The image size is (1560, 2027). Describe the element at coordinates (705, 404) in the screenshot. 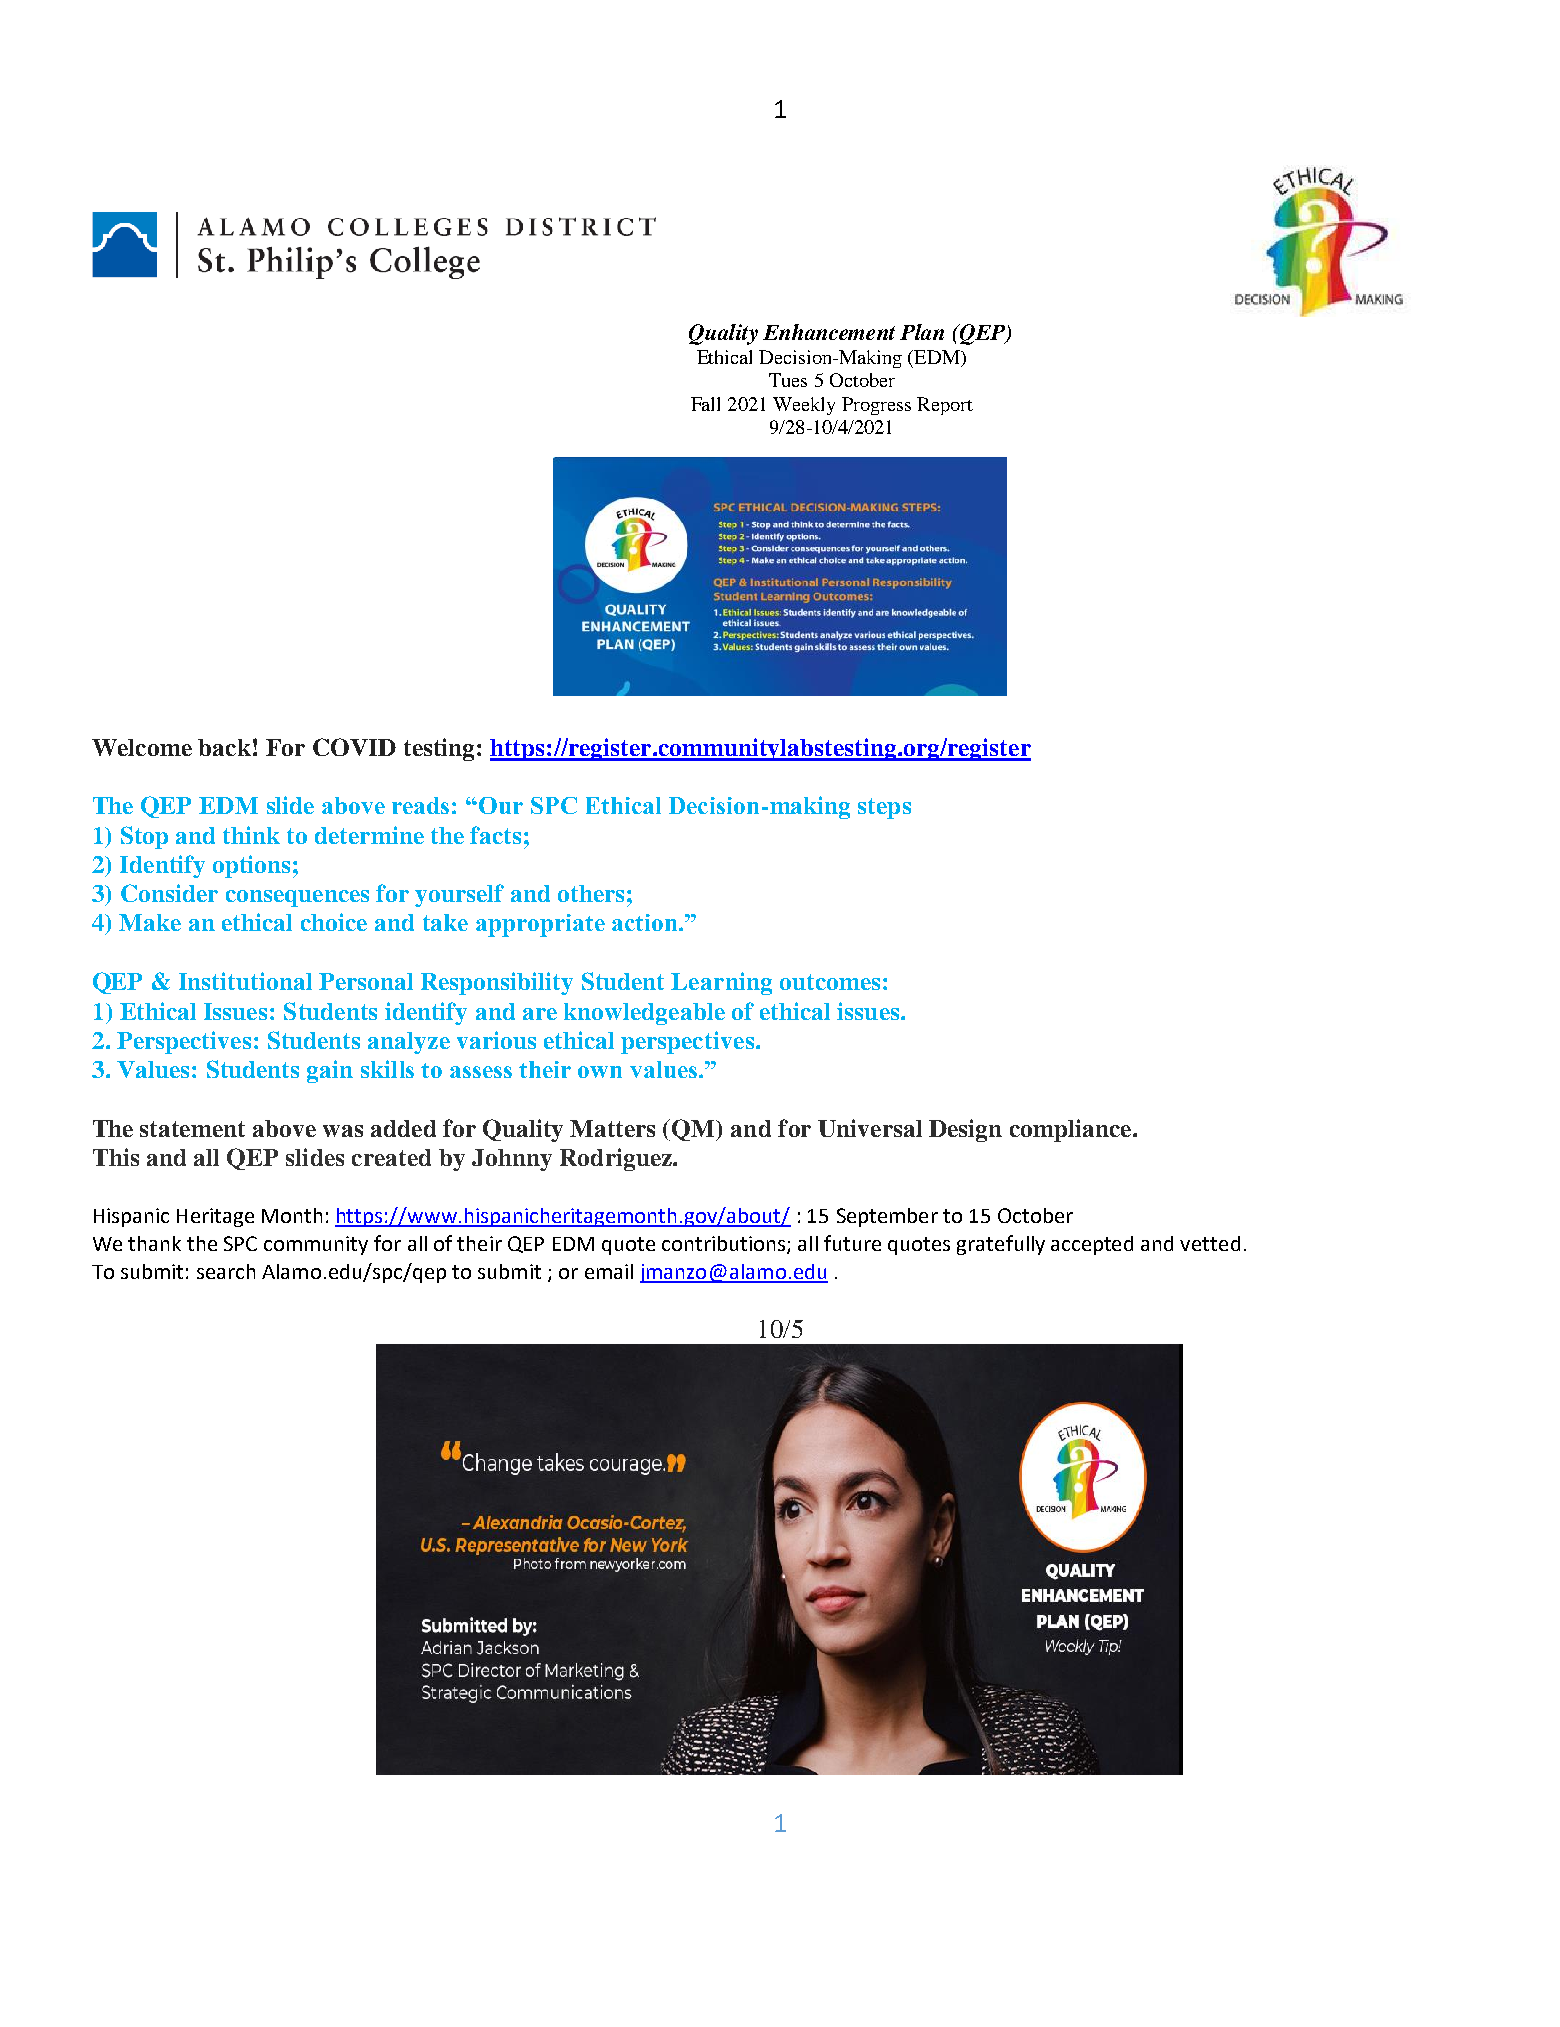

I see `Fall` at that location.
